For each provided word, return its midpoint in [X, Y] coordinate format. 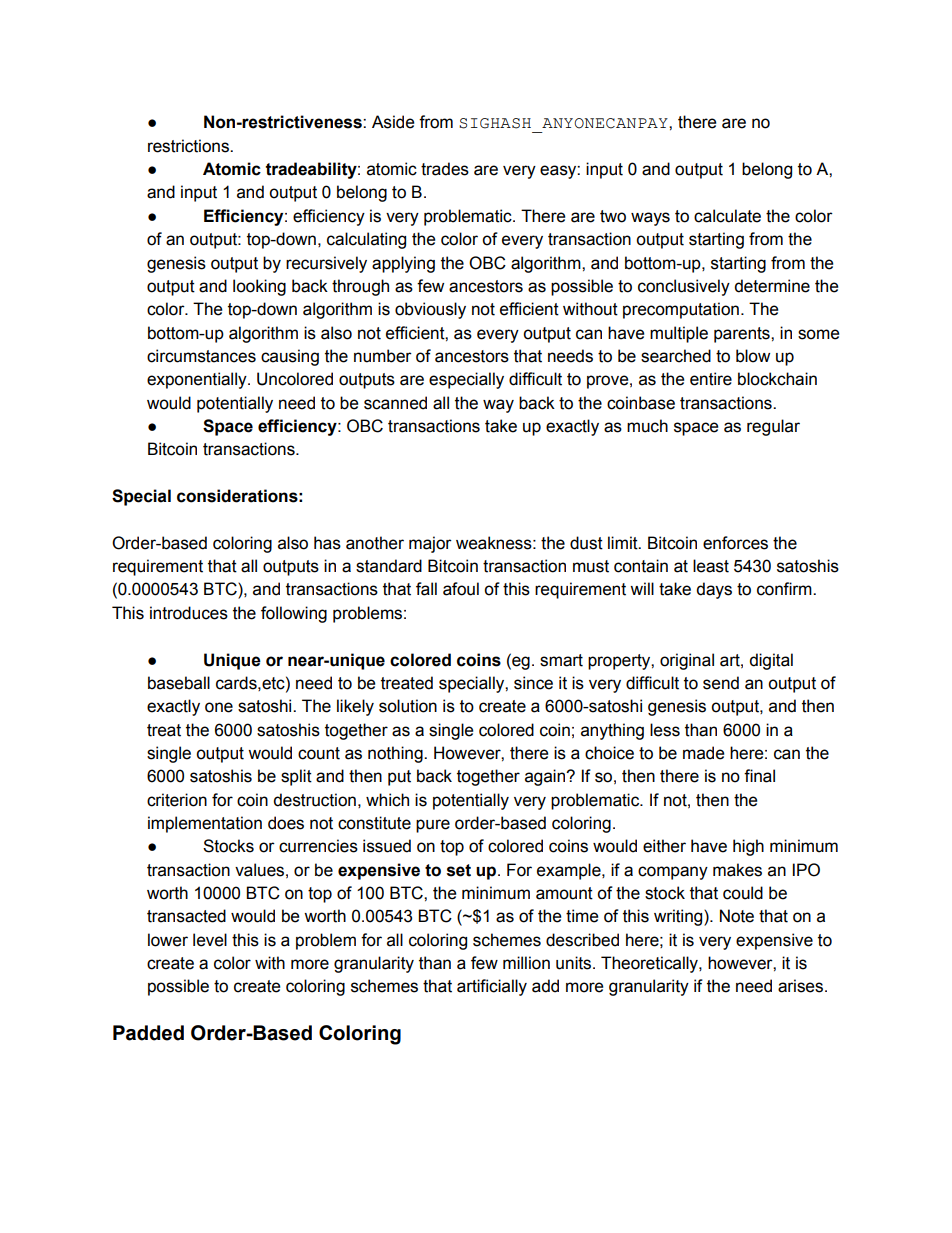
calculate [727, 216]
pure [433, 826]
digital [771, 661]
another [375, 543]
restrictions [189, 146]
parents [743, 335]
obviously [430, 310]
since [533, 683]
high [748, 847]
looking [259, 287]
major [430, 544]
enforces [735, 543]
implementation [205, 824]
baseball [179, 683]
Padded [148, 1033]
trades [445, 169]
